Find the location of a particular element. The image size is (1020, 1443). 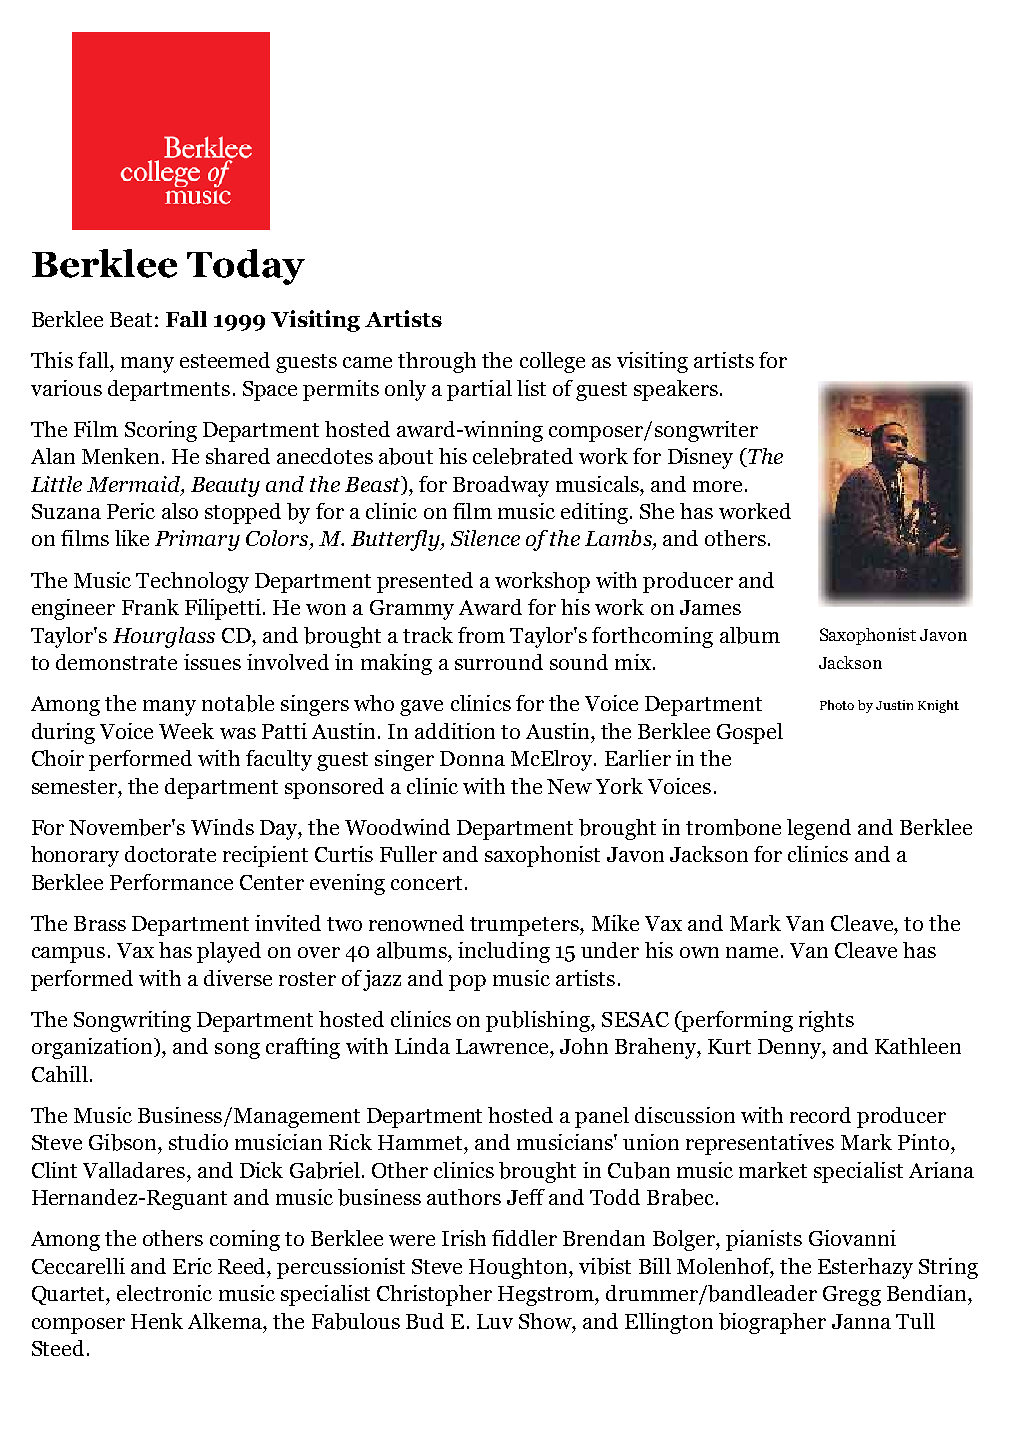

legend is located at coordinates (819, 829).
